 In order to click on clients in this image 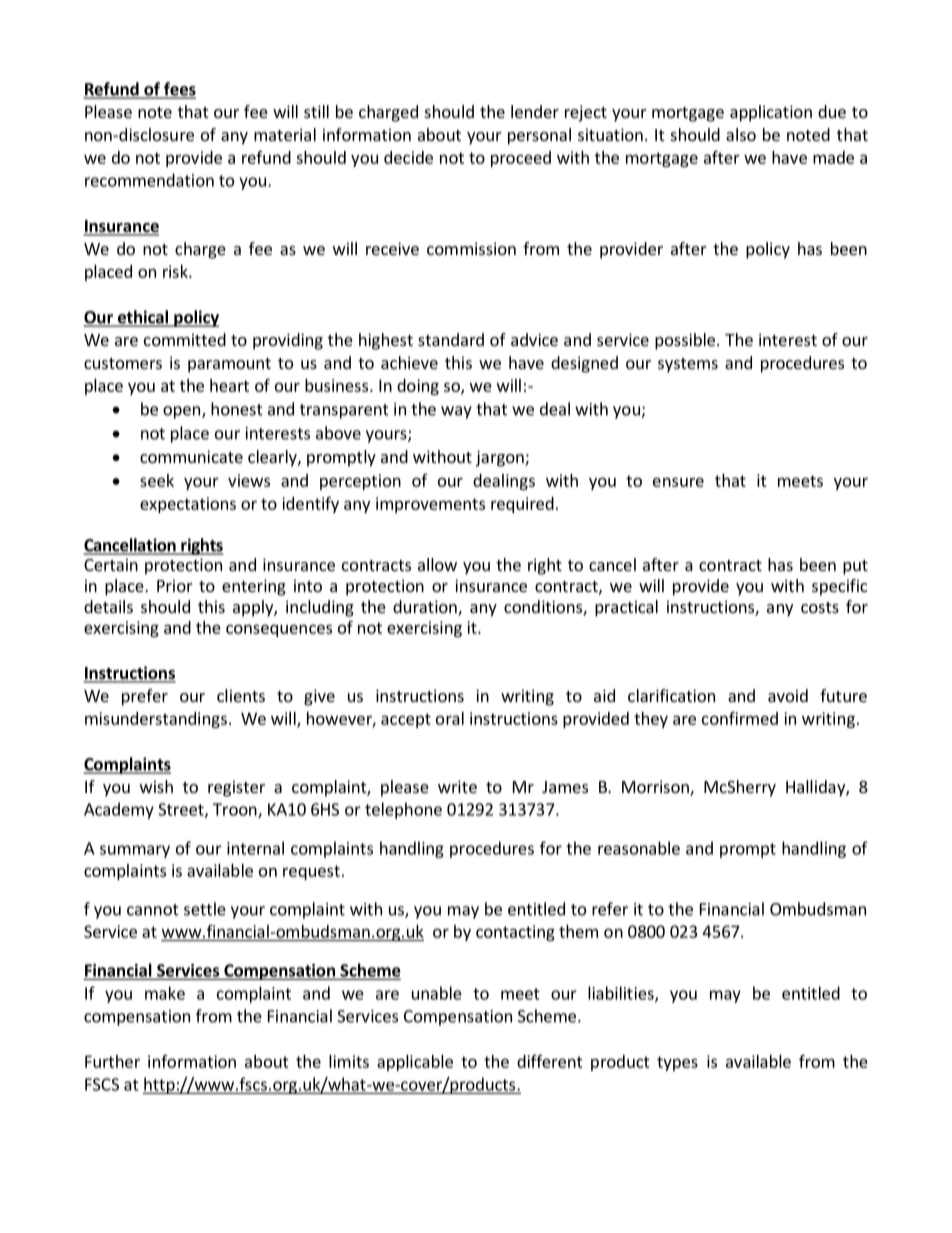, I will do `click(241, 695)`.
